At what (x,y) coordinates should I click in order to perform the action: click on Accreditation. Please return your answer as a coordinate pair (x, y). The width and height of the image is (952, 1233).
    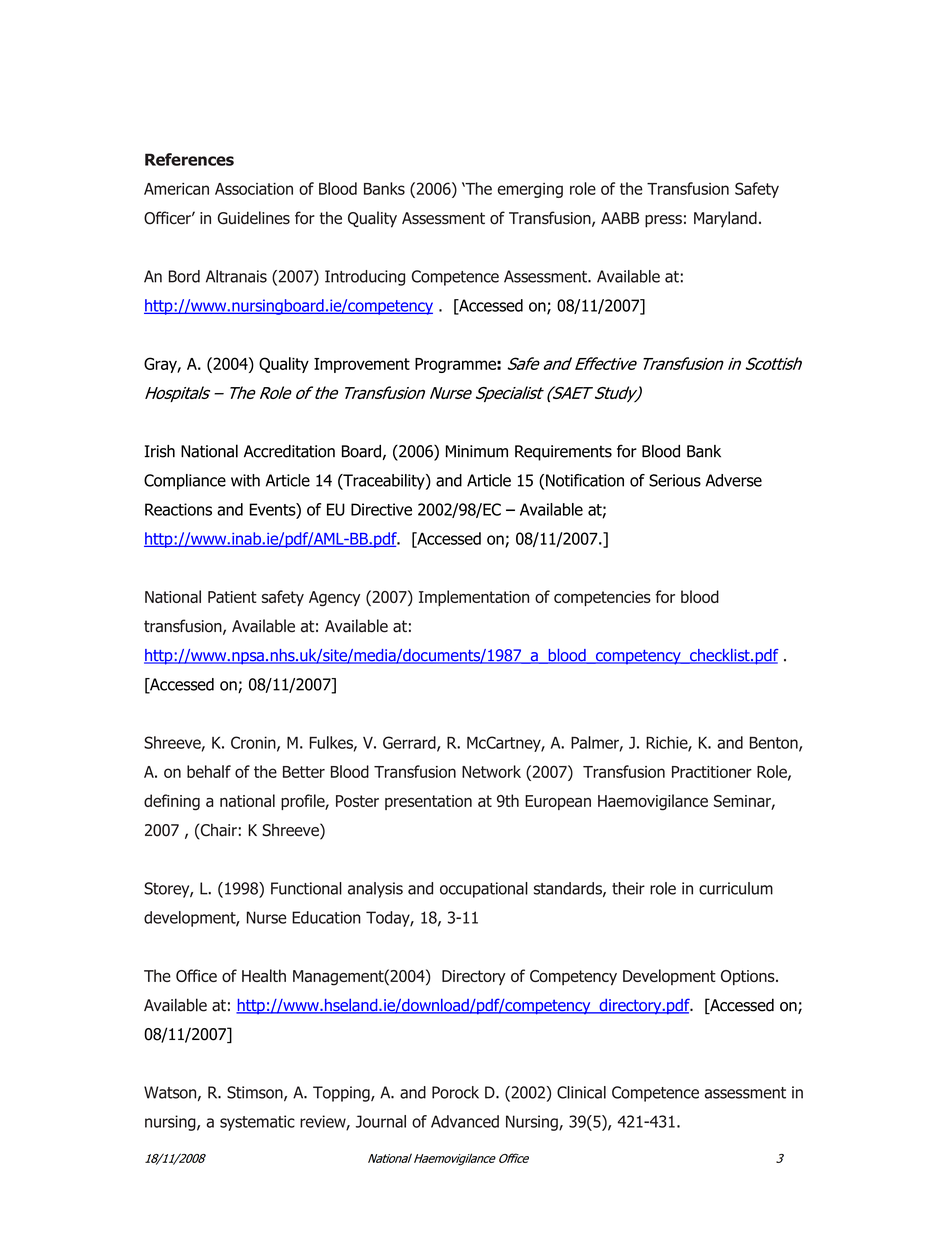
    Looking at the image, I should click on (289, 451).
